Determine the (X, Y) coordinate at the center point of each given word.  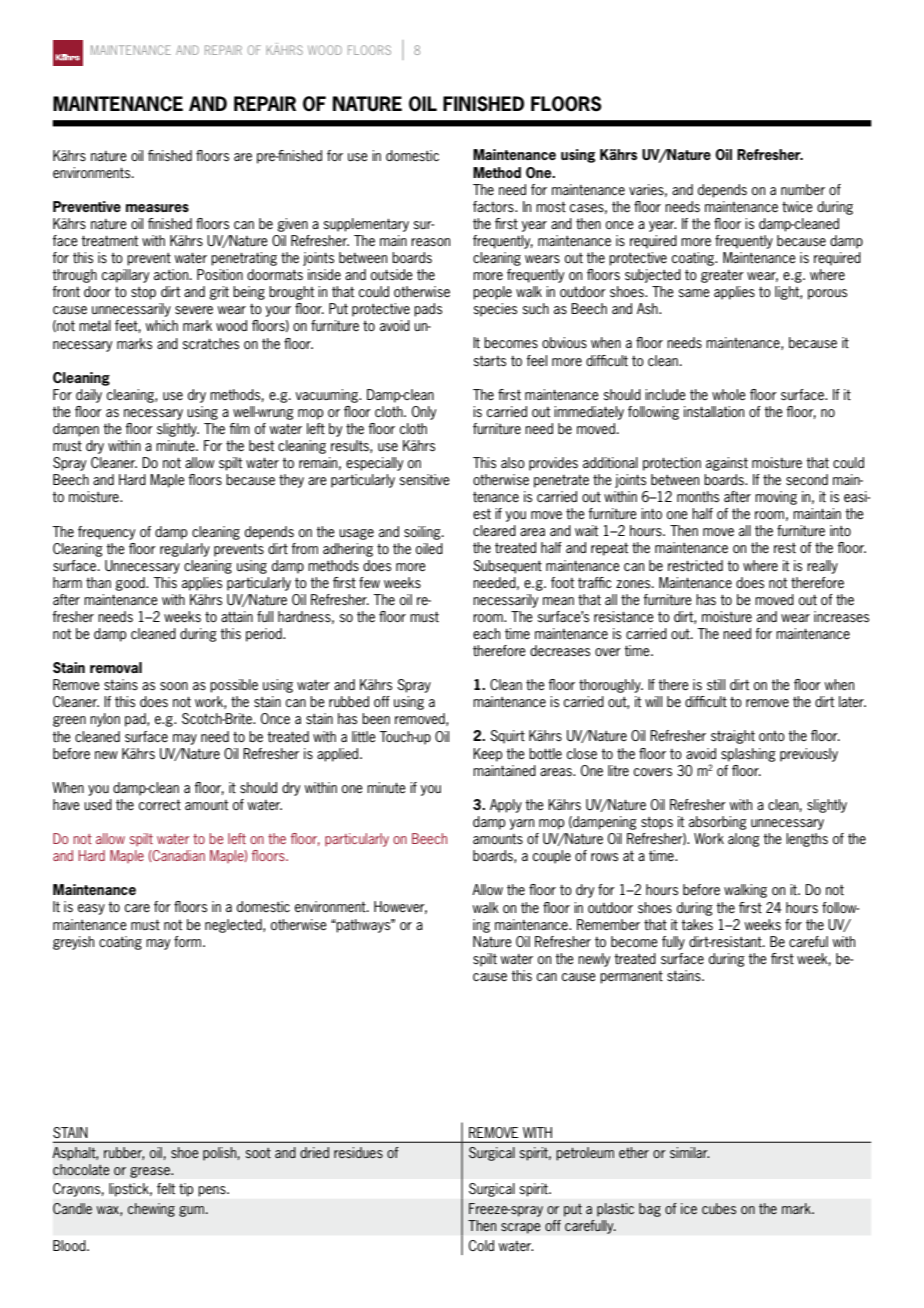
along (744, 840)
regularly (185, 550)
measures (157, 208)
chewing (151, 1210)
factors (494, 206)
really (822, 567)
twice (797, 206)
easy (91, 909)
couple (552, 857)
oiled (429, 548)
